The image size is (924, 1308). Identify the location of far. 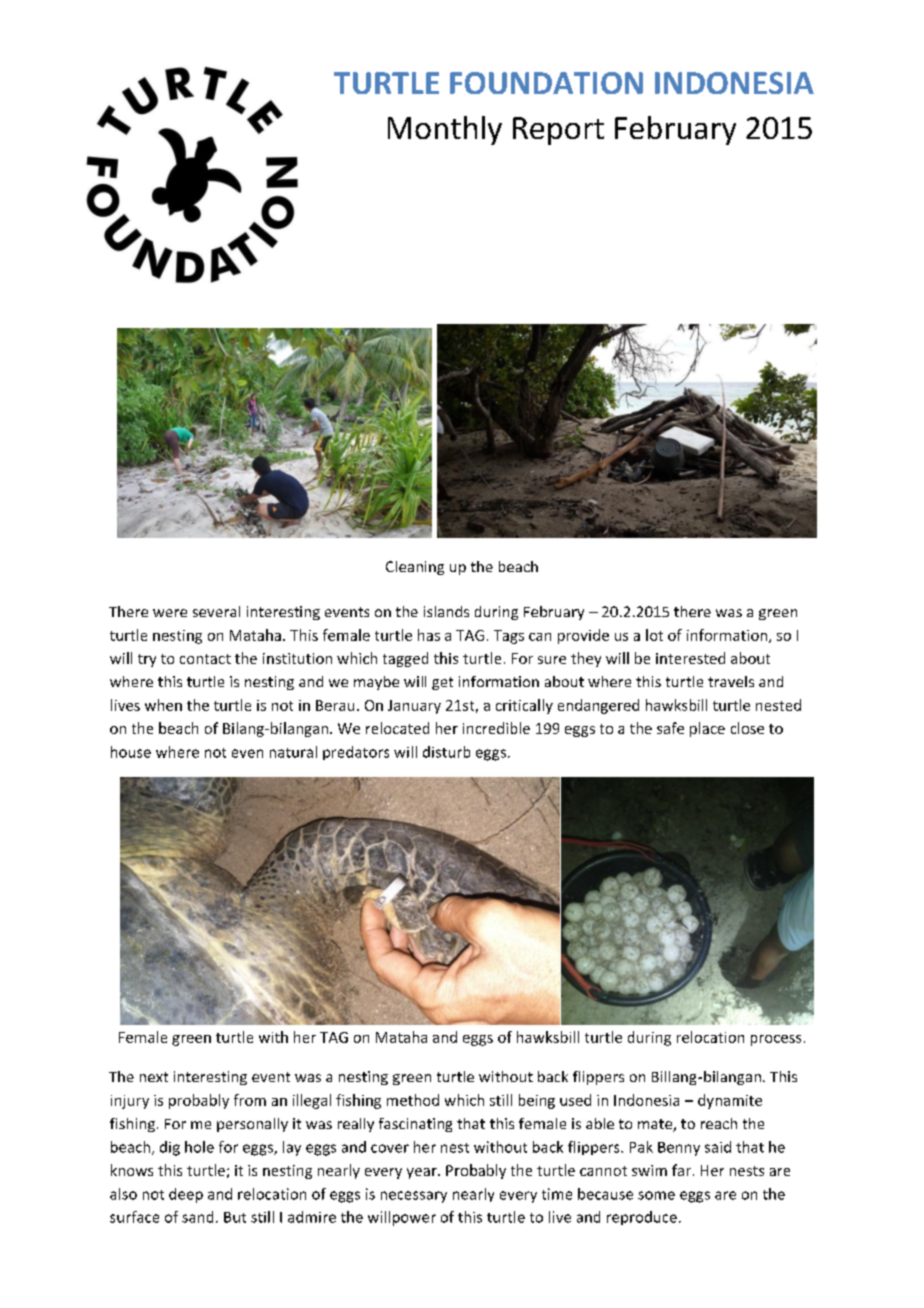
(681, 1170).
